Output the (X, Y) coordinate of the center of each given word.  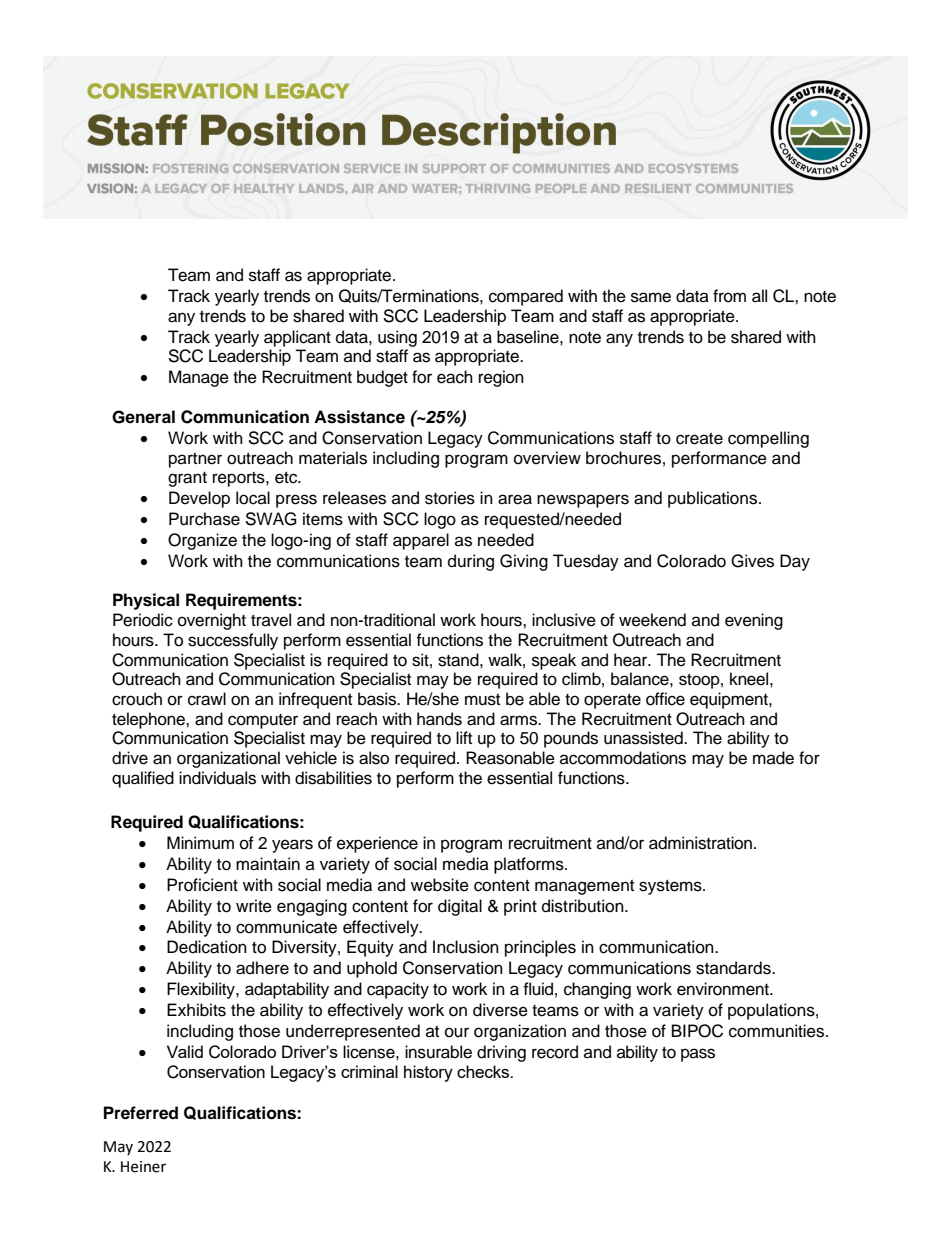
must (482, 700)
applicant (297, 338)
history (428, 1073)
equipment (730, 700)
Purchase (204, 519)
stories (450, 498)
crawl (207, 699)
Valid (185, 1051)
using (397, 338)
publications (714, 499)
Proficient (202, 885)
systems (671, 887)
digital (460, 907)
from (729, 296)
